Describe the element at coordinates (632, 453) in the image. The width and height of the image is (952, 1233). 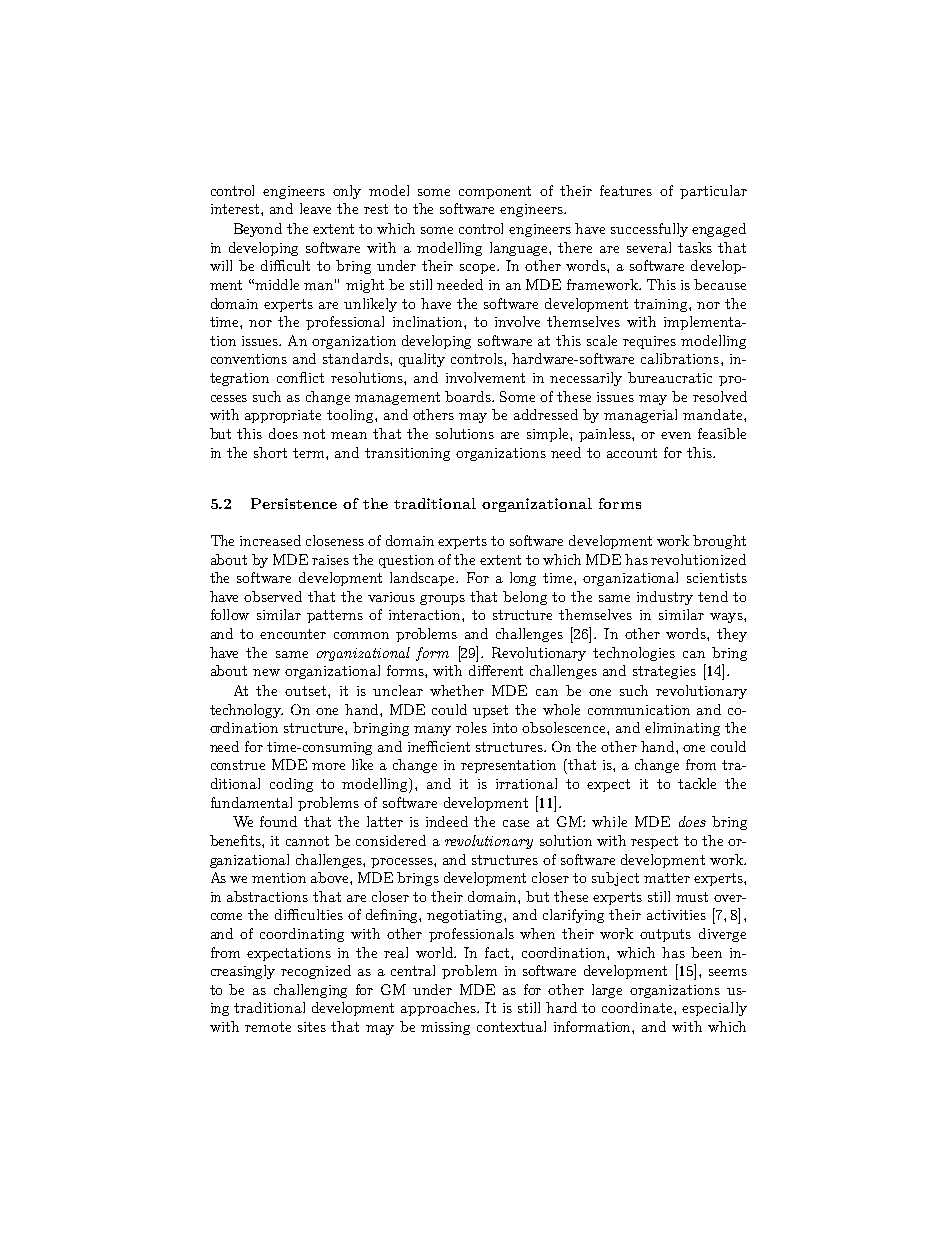
I see `account` at that location.
